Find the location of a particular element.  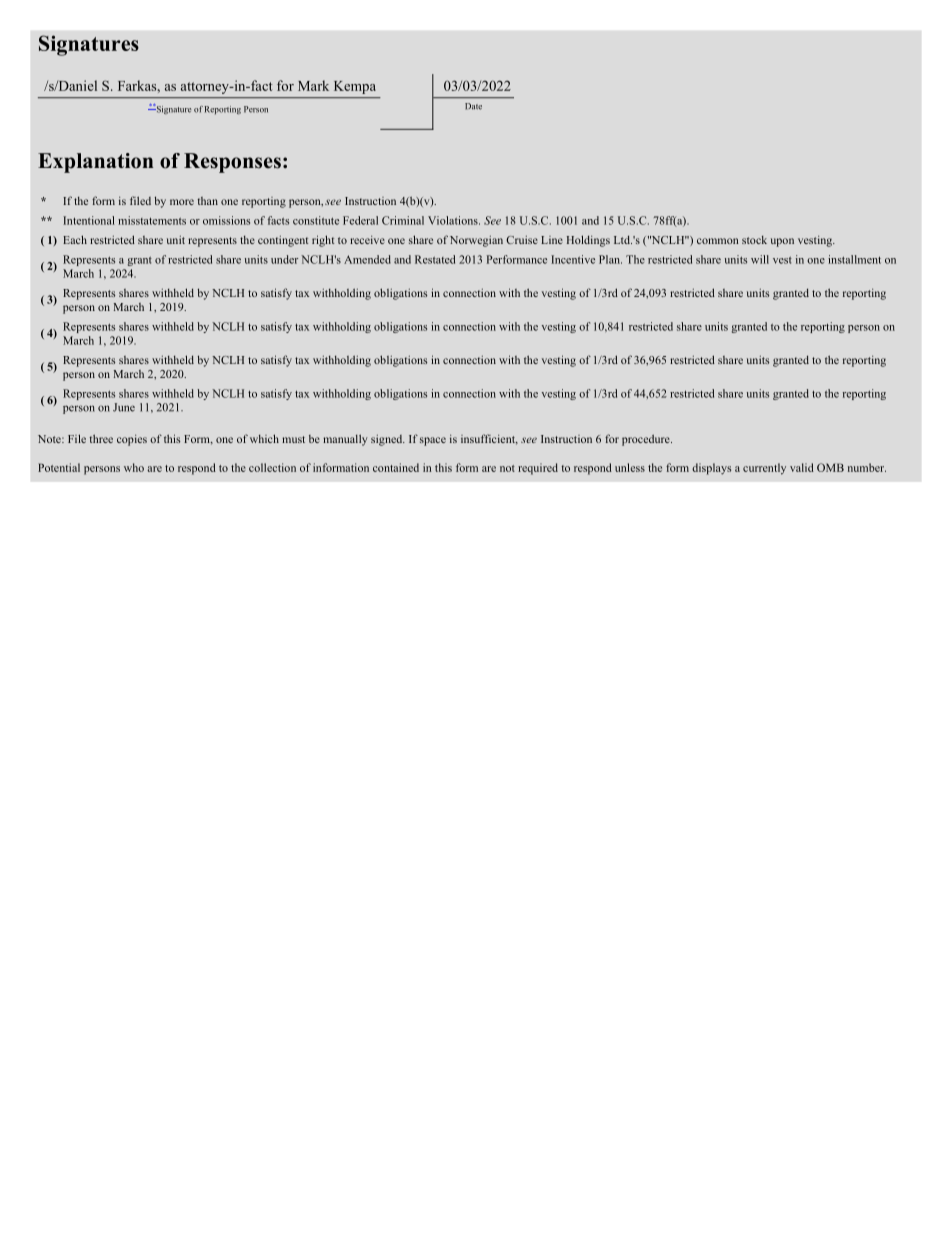

Mark is located at coordinates (313, 85).
